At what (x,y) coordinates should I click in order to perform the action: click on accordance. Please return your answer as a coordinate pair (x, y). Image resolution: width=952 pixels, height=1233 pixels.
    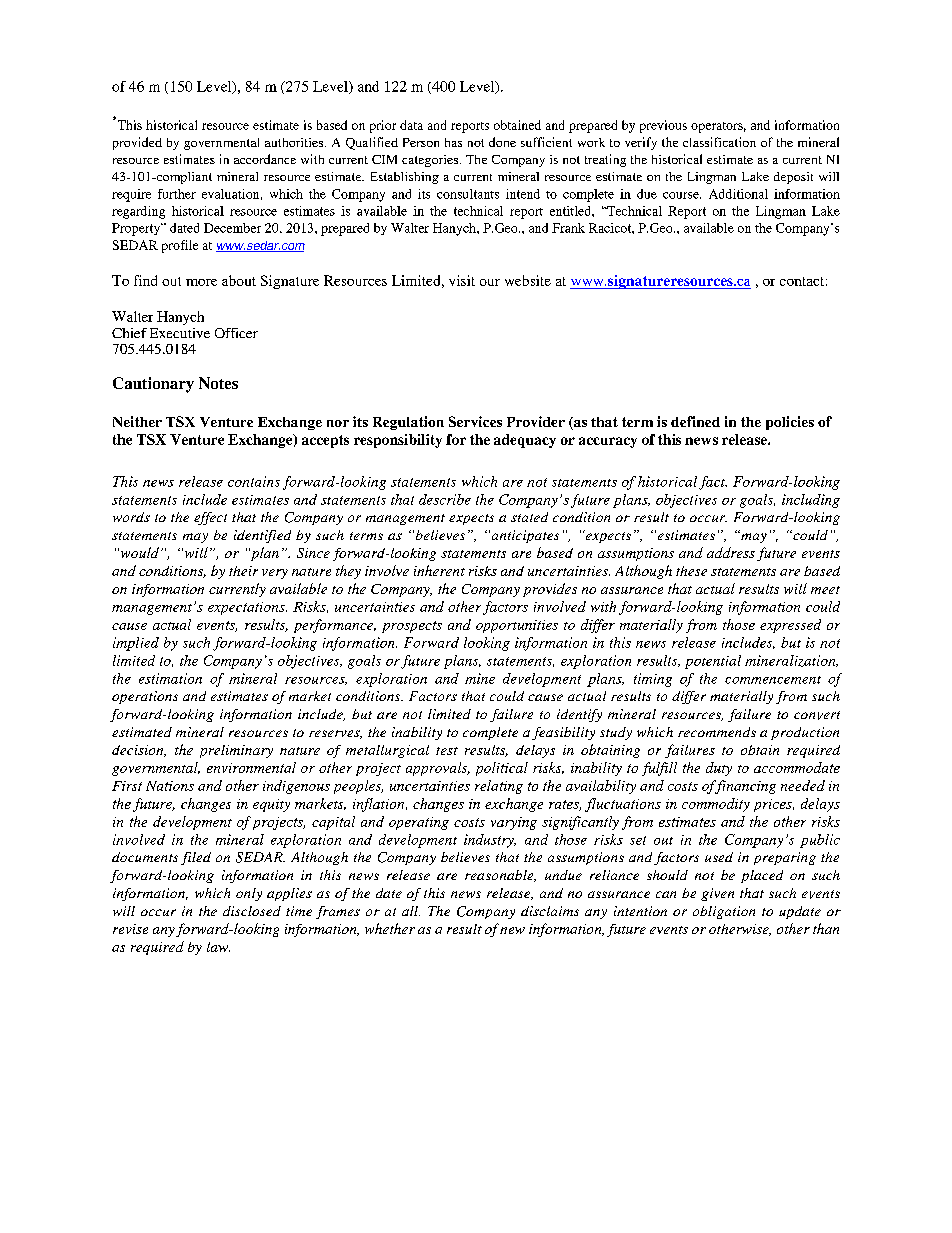
    Looking at the image, I should click on (265, 159).
